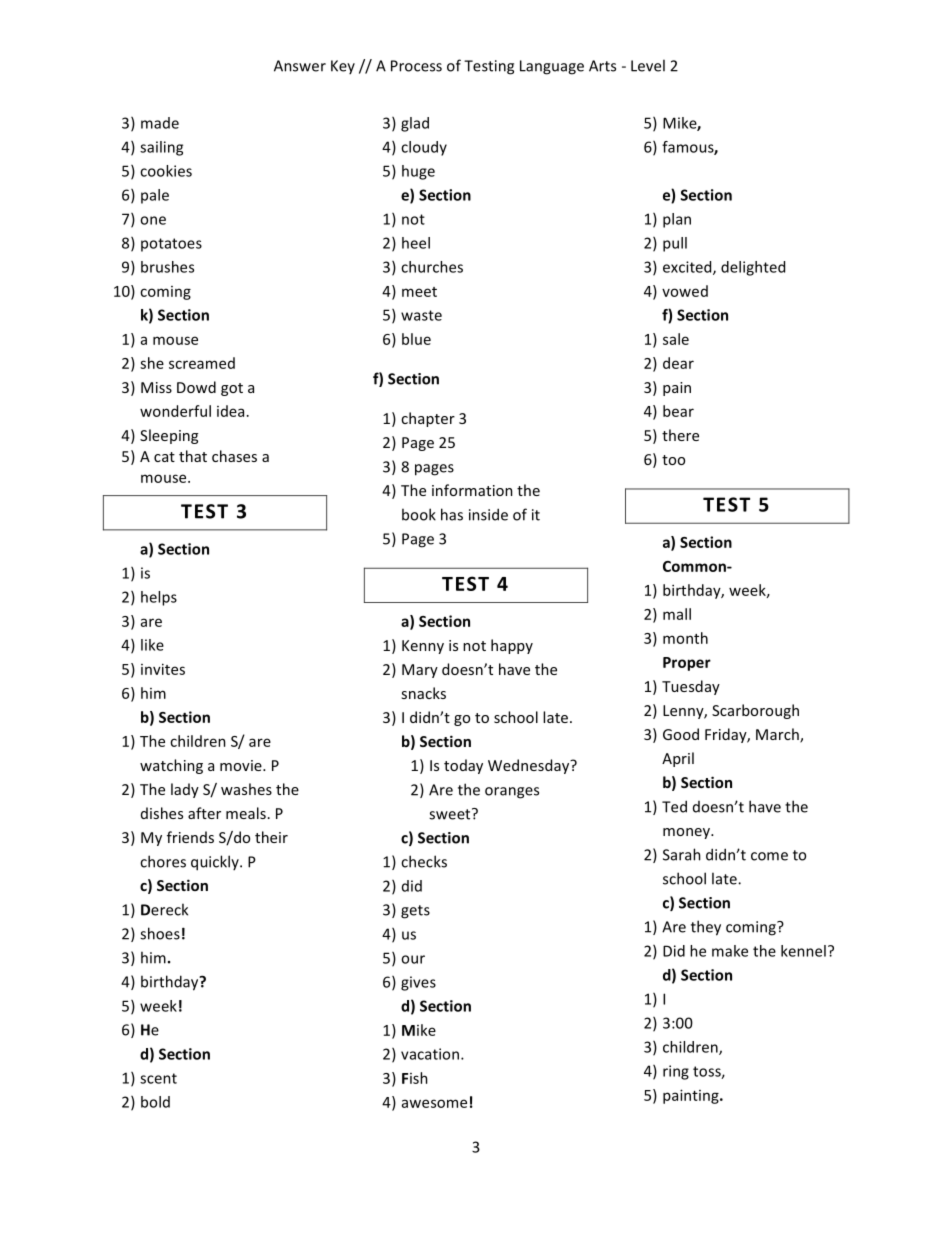 Image resolution: width=952 pixels, height=1233 pixels. What do you see at coordinates (648, 65) in the screenshot?
I see `Level` at bounding box center [648, 65].
